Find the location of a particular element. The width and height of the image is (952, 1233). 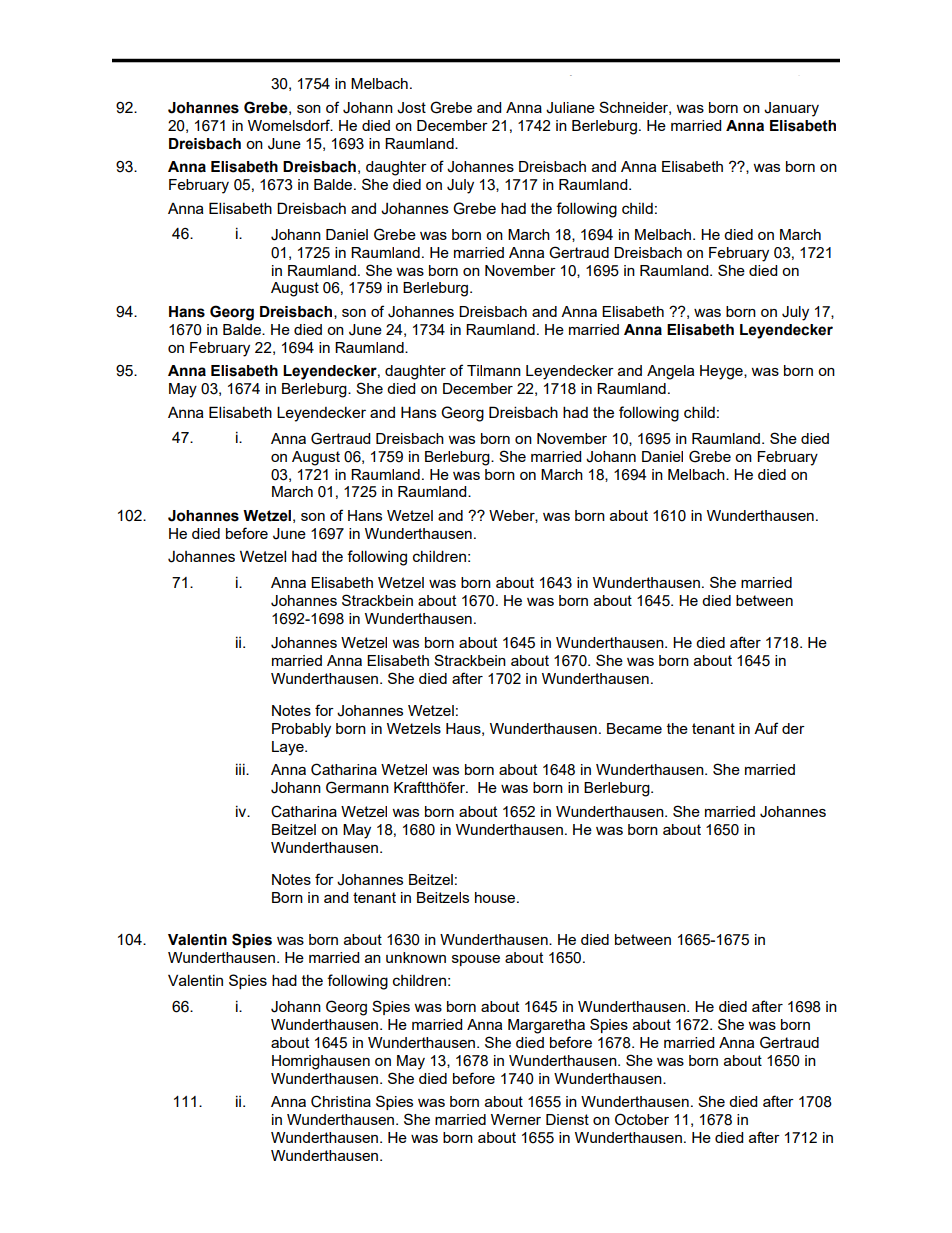

Christina is located at coordinates (341, 1101).
